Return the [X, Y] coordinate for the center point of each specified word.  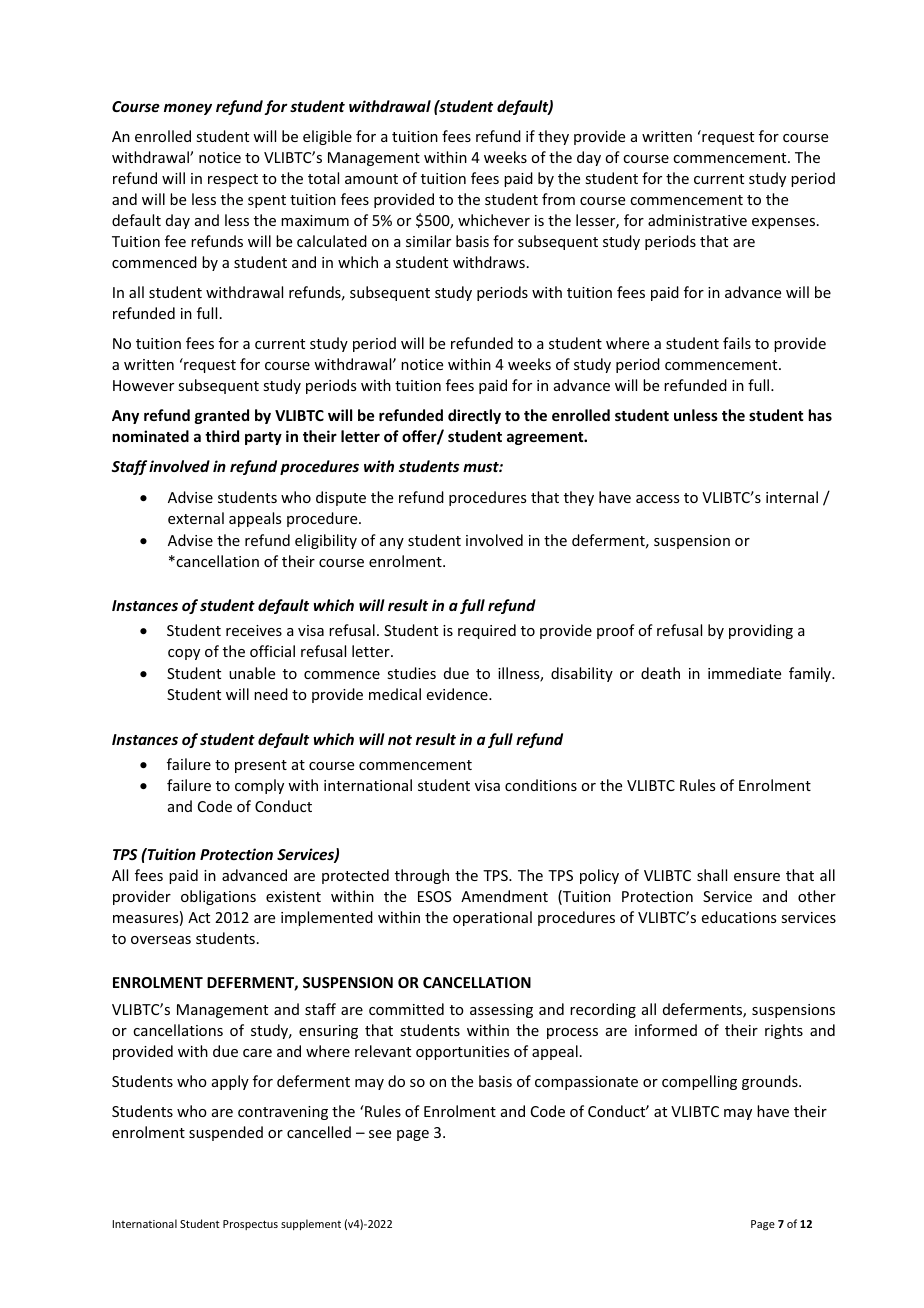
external [196, 518]
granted [222, 416]
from [558, 199]
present [261, 766]
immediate [744, 673]
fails [737, 343]
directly [474, 416]
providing [761, 631]
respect [233, 180]
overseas [161, 940]
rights [784, 1031]
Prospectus [250, 1225]
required [487, 631]
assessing [501, 1011]
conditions [541, 785]
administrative [697, 220]
